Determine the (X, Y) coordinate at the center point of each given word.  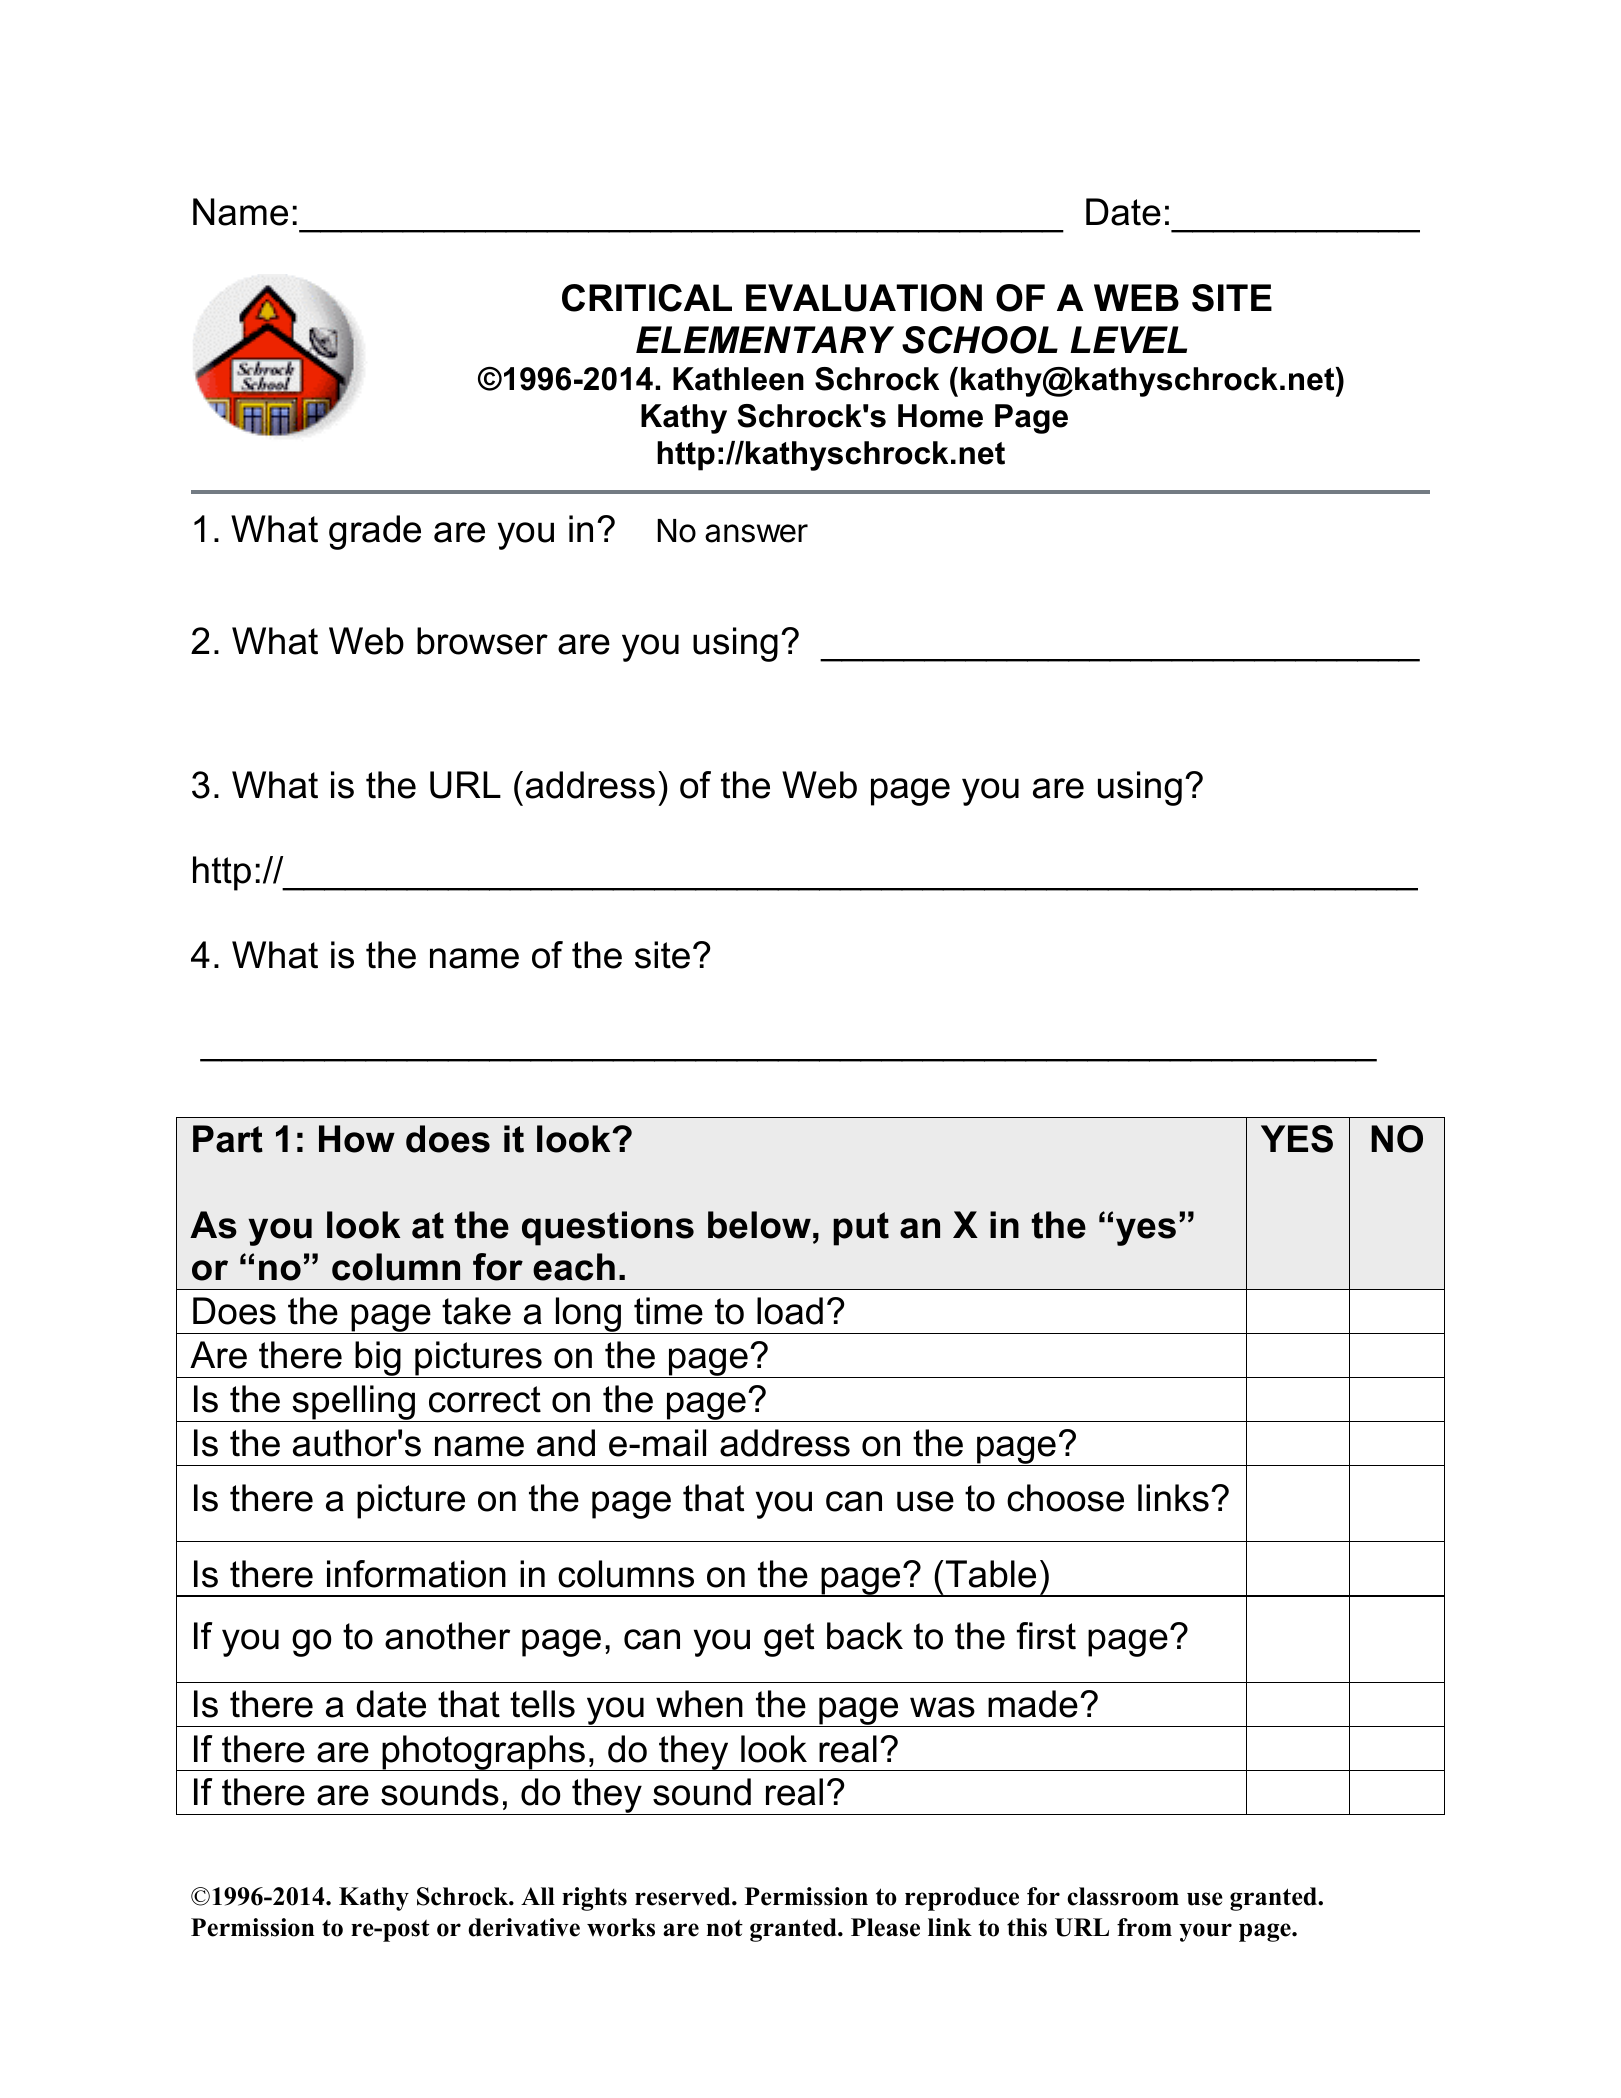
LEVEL (1128, 339)
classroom (1123, 1896)
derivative (524, 1927)
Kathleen (738, 379)
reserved (684, 1896)
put (861, 1229)
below (759, 1225)
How (357, 1139)
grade (375, 532)
